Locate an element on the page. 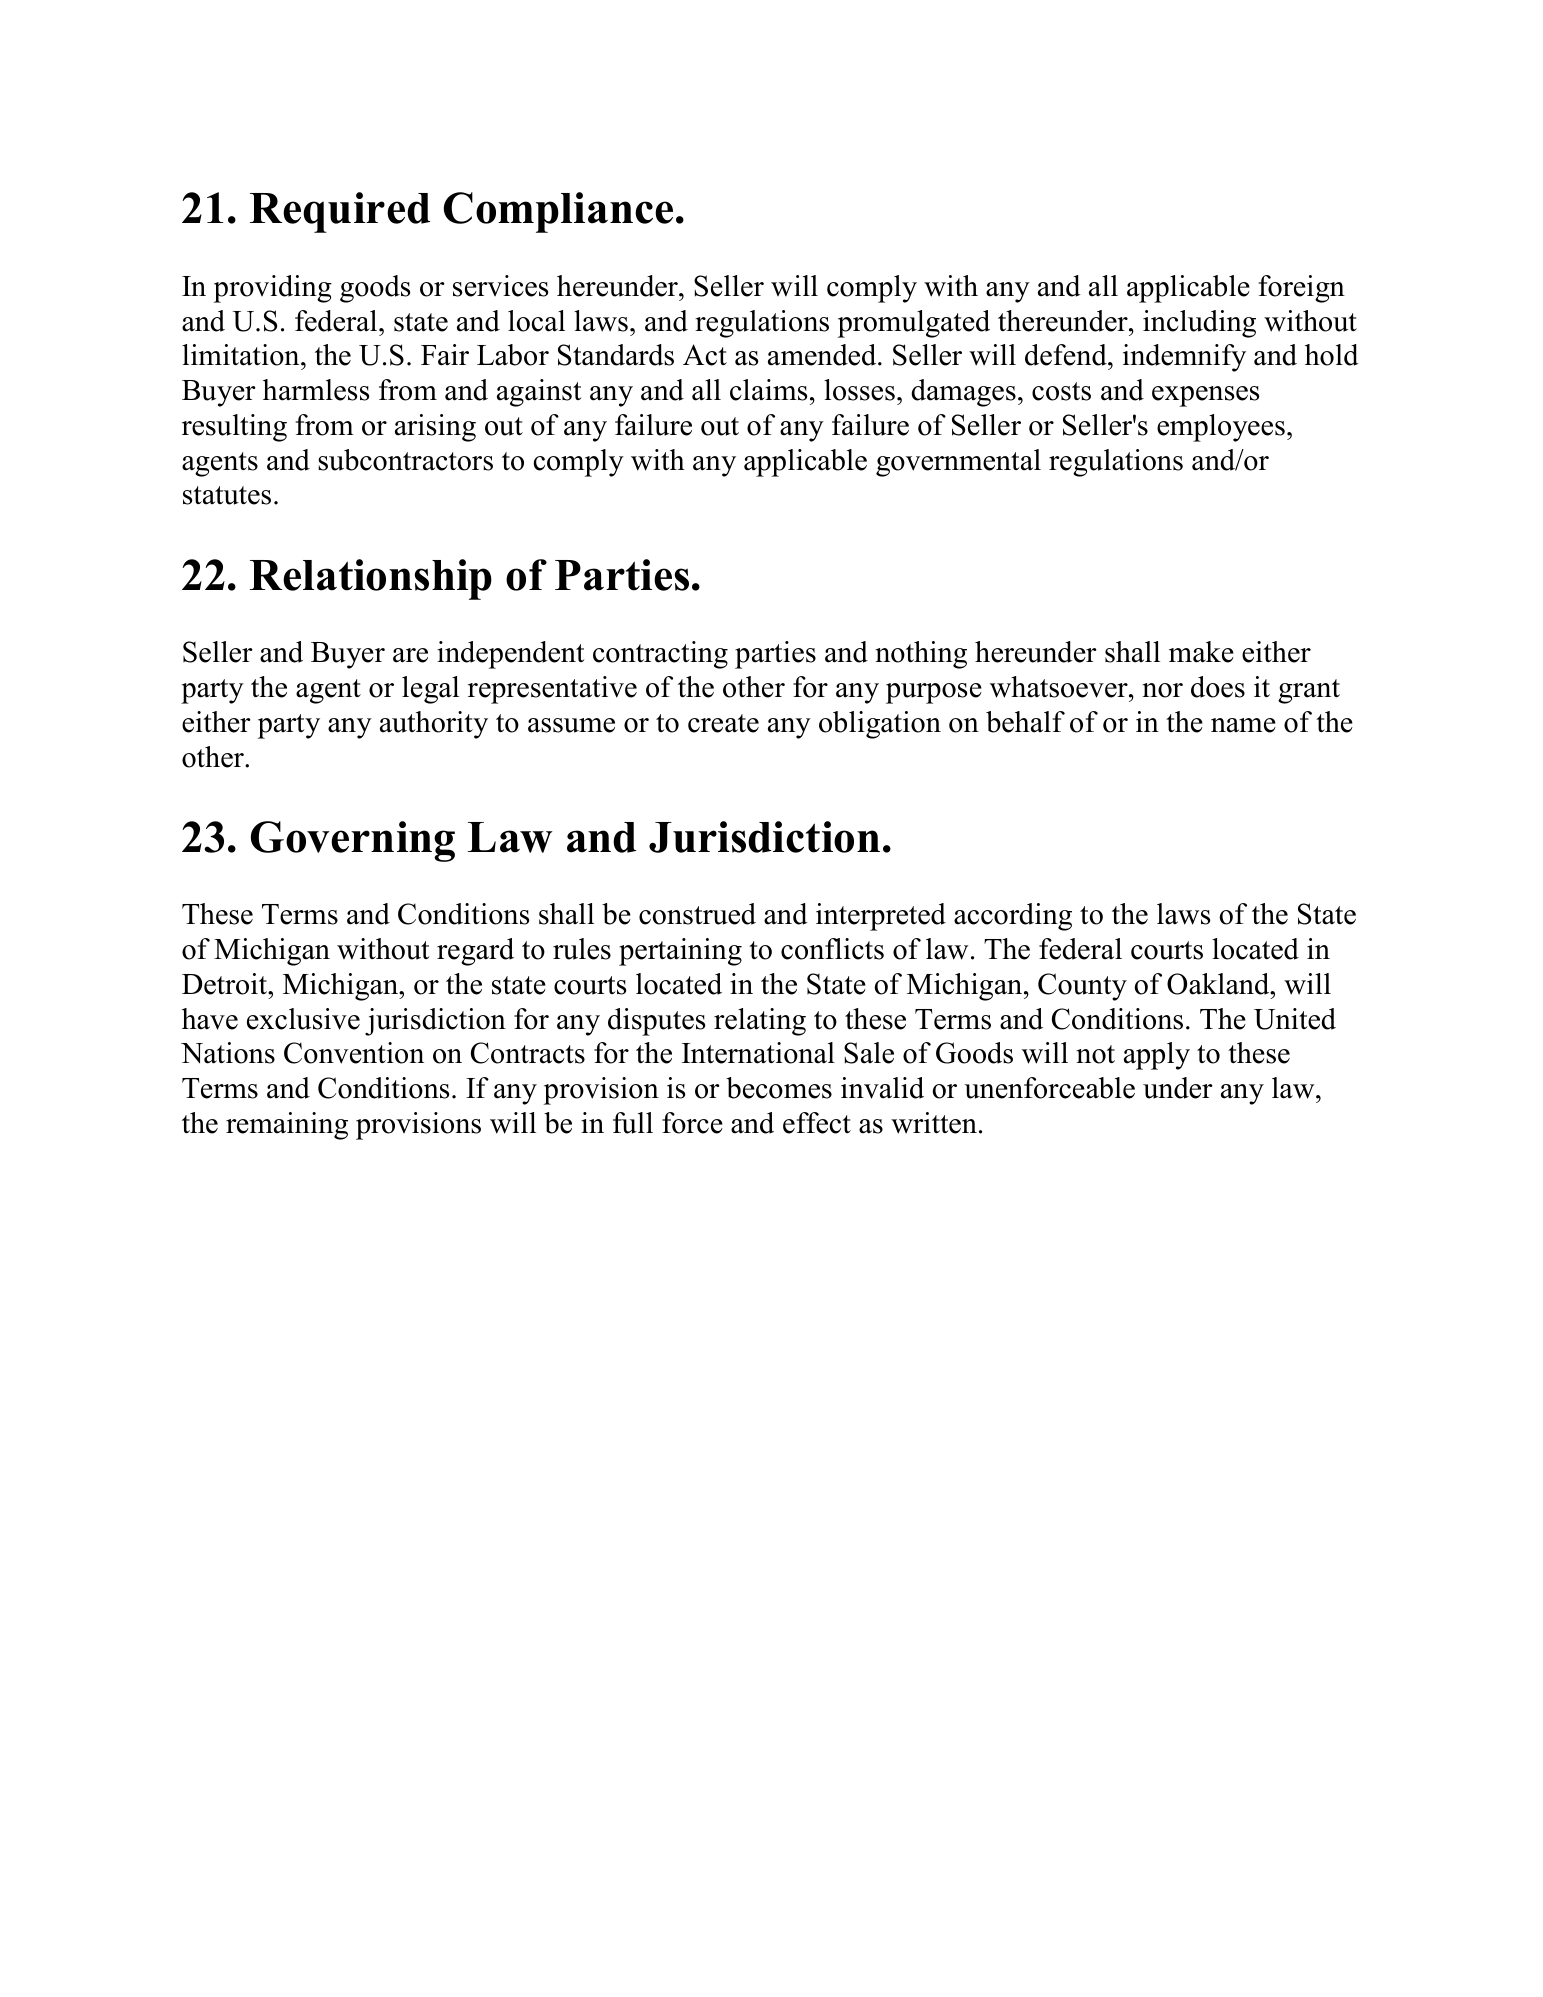 The image size is (1543, 1997). Required is located at coordinates (340, 212).
